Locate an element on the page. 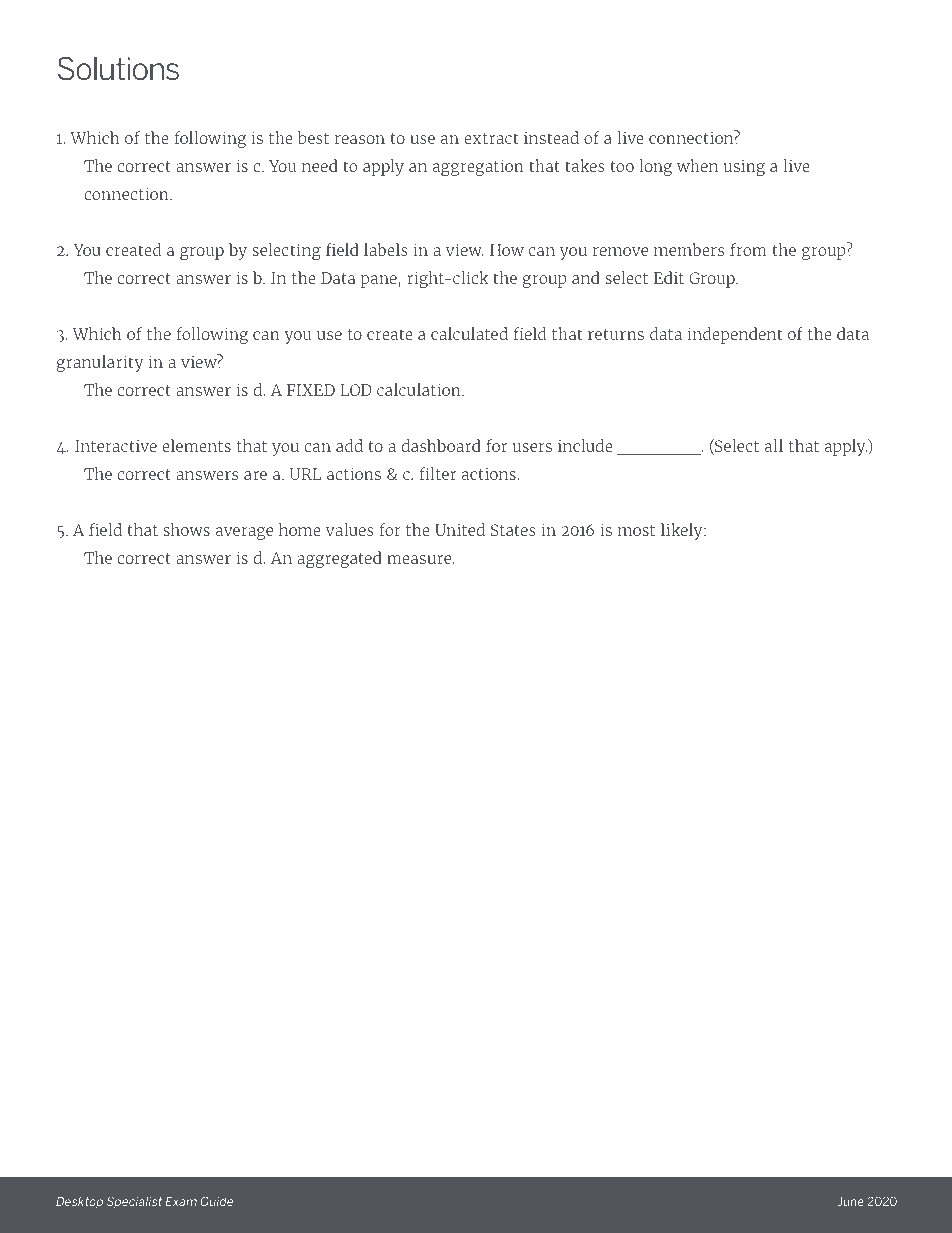 Image resolution: width=952 pixels, height=1233 pixels. measure is located at coordinates (420, 559).
